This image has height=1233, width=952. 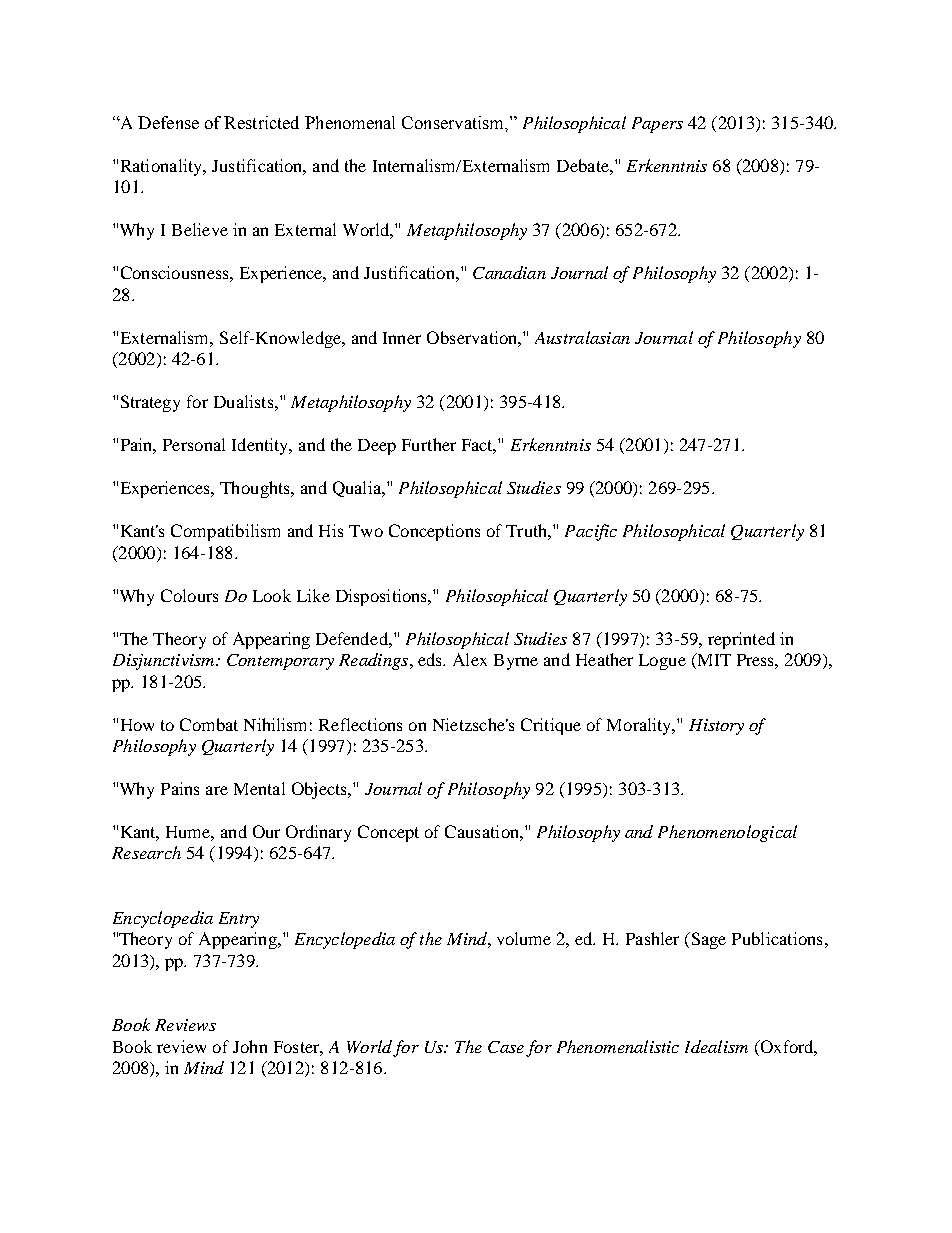 I want to click on Thoughts, so click(x=256, y=489).
